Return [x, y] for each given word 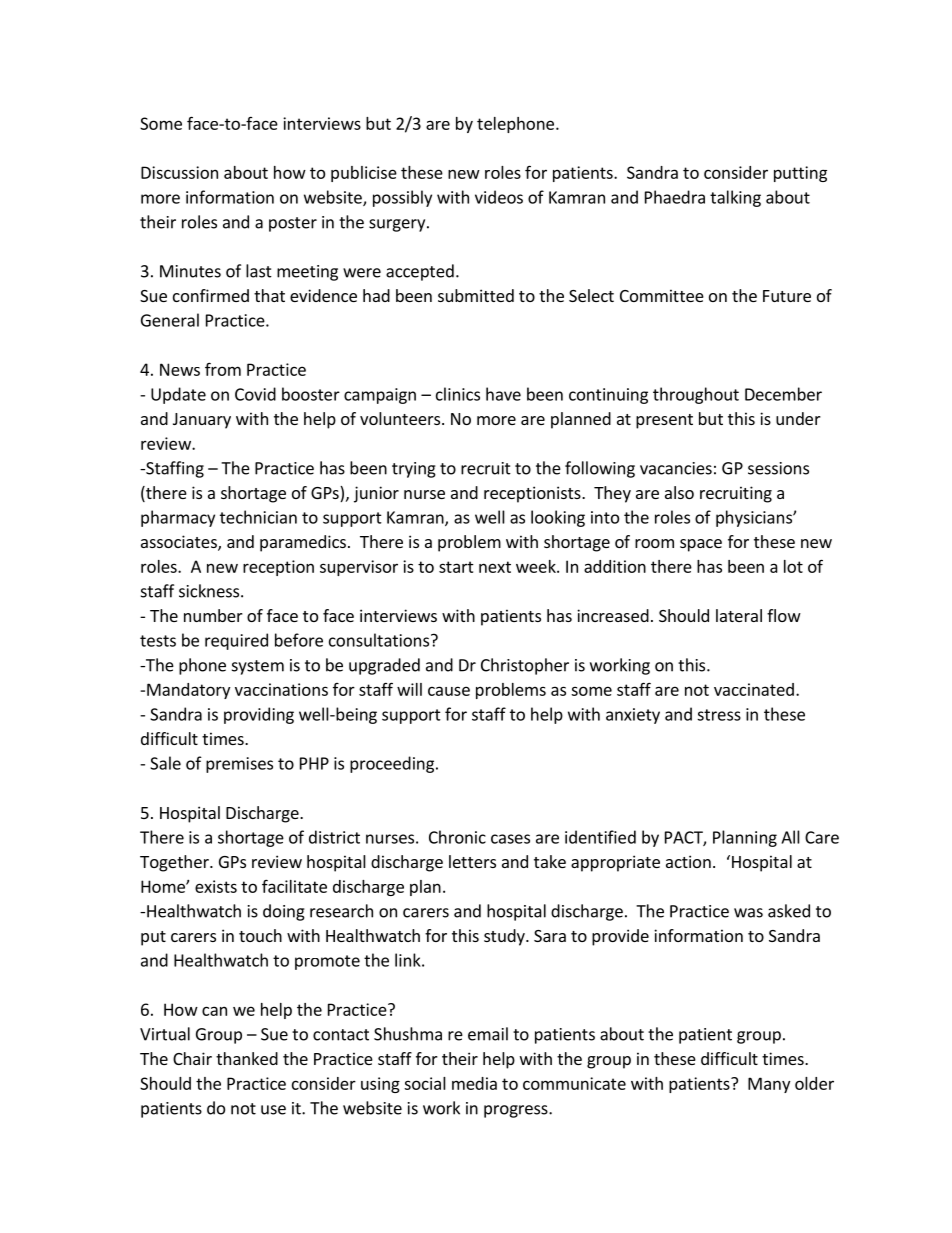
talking [735, 198]
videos [499, 197]
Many [769, 1085]
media [474, 1083]
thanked [247, 1058]
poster [293, 224]
